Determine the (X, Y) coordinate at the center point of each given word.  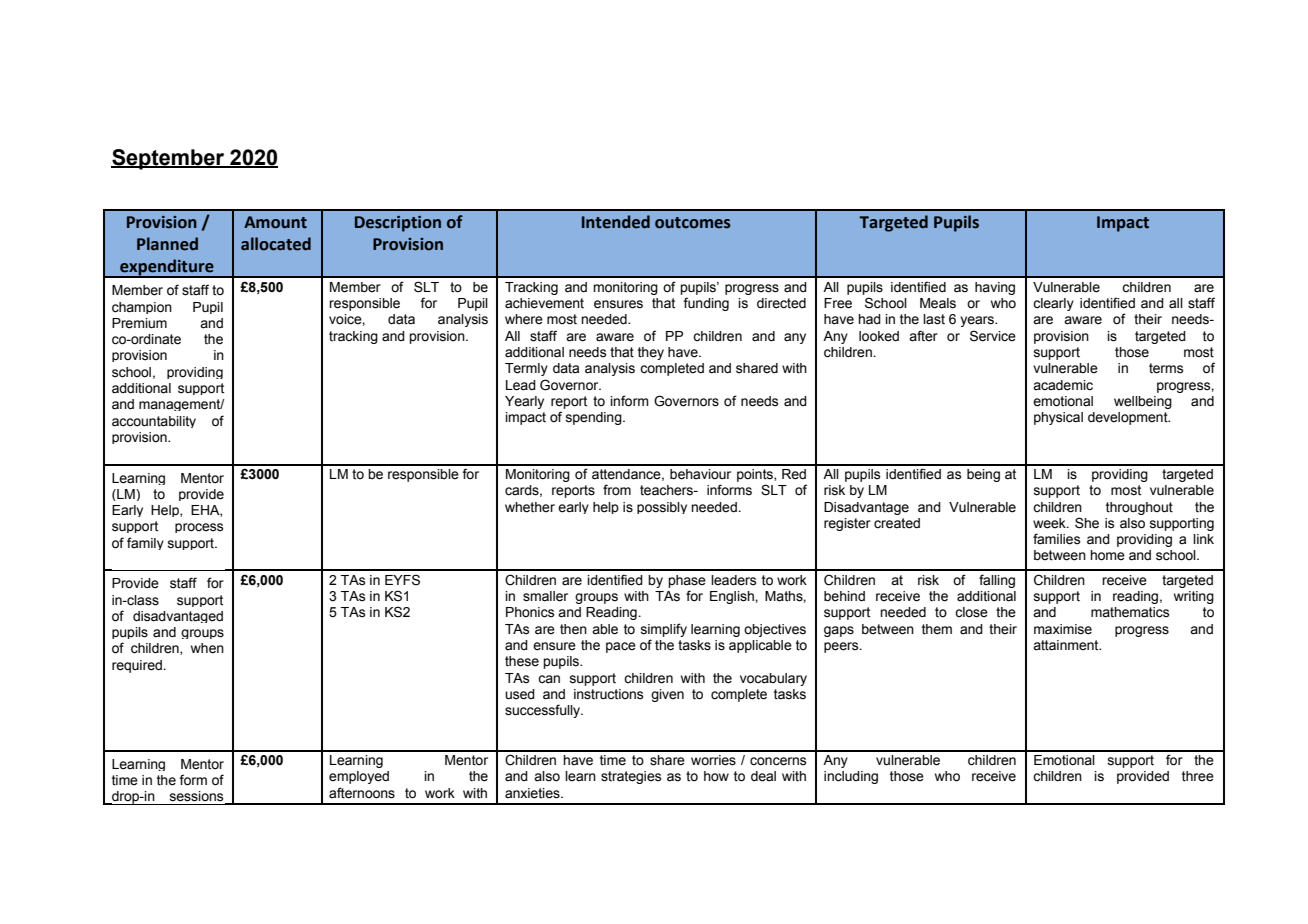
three (1198, 776)
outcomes (693, 223)
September (169, 159)
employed (359, 777)
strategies (631, 777)
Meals (938, 303)
